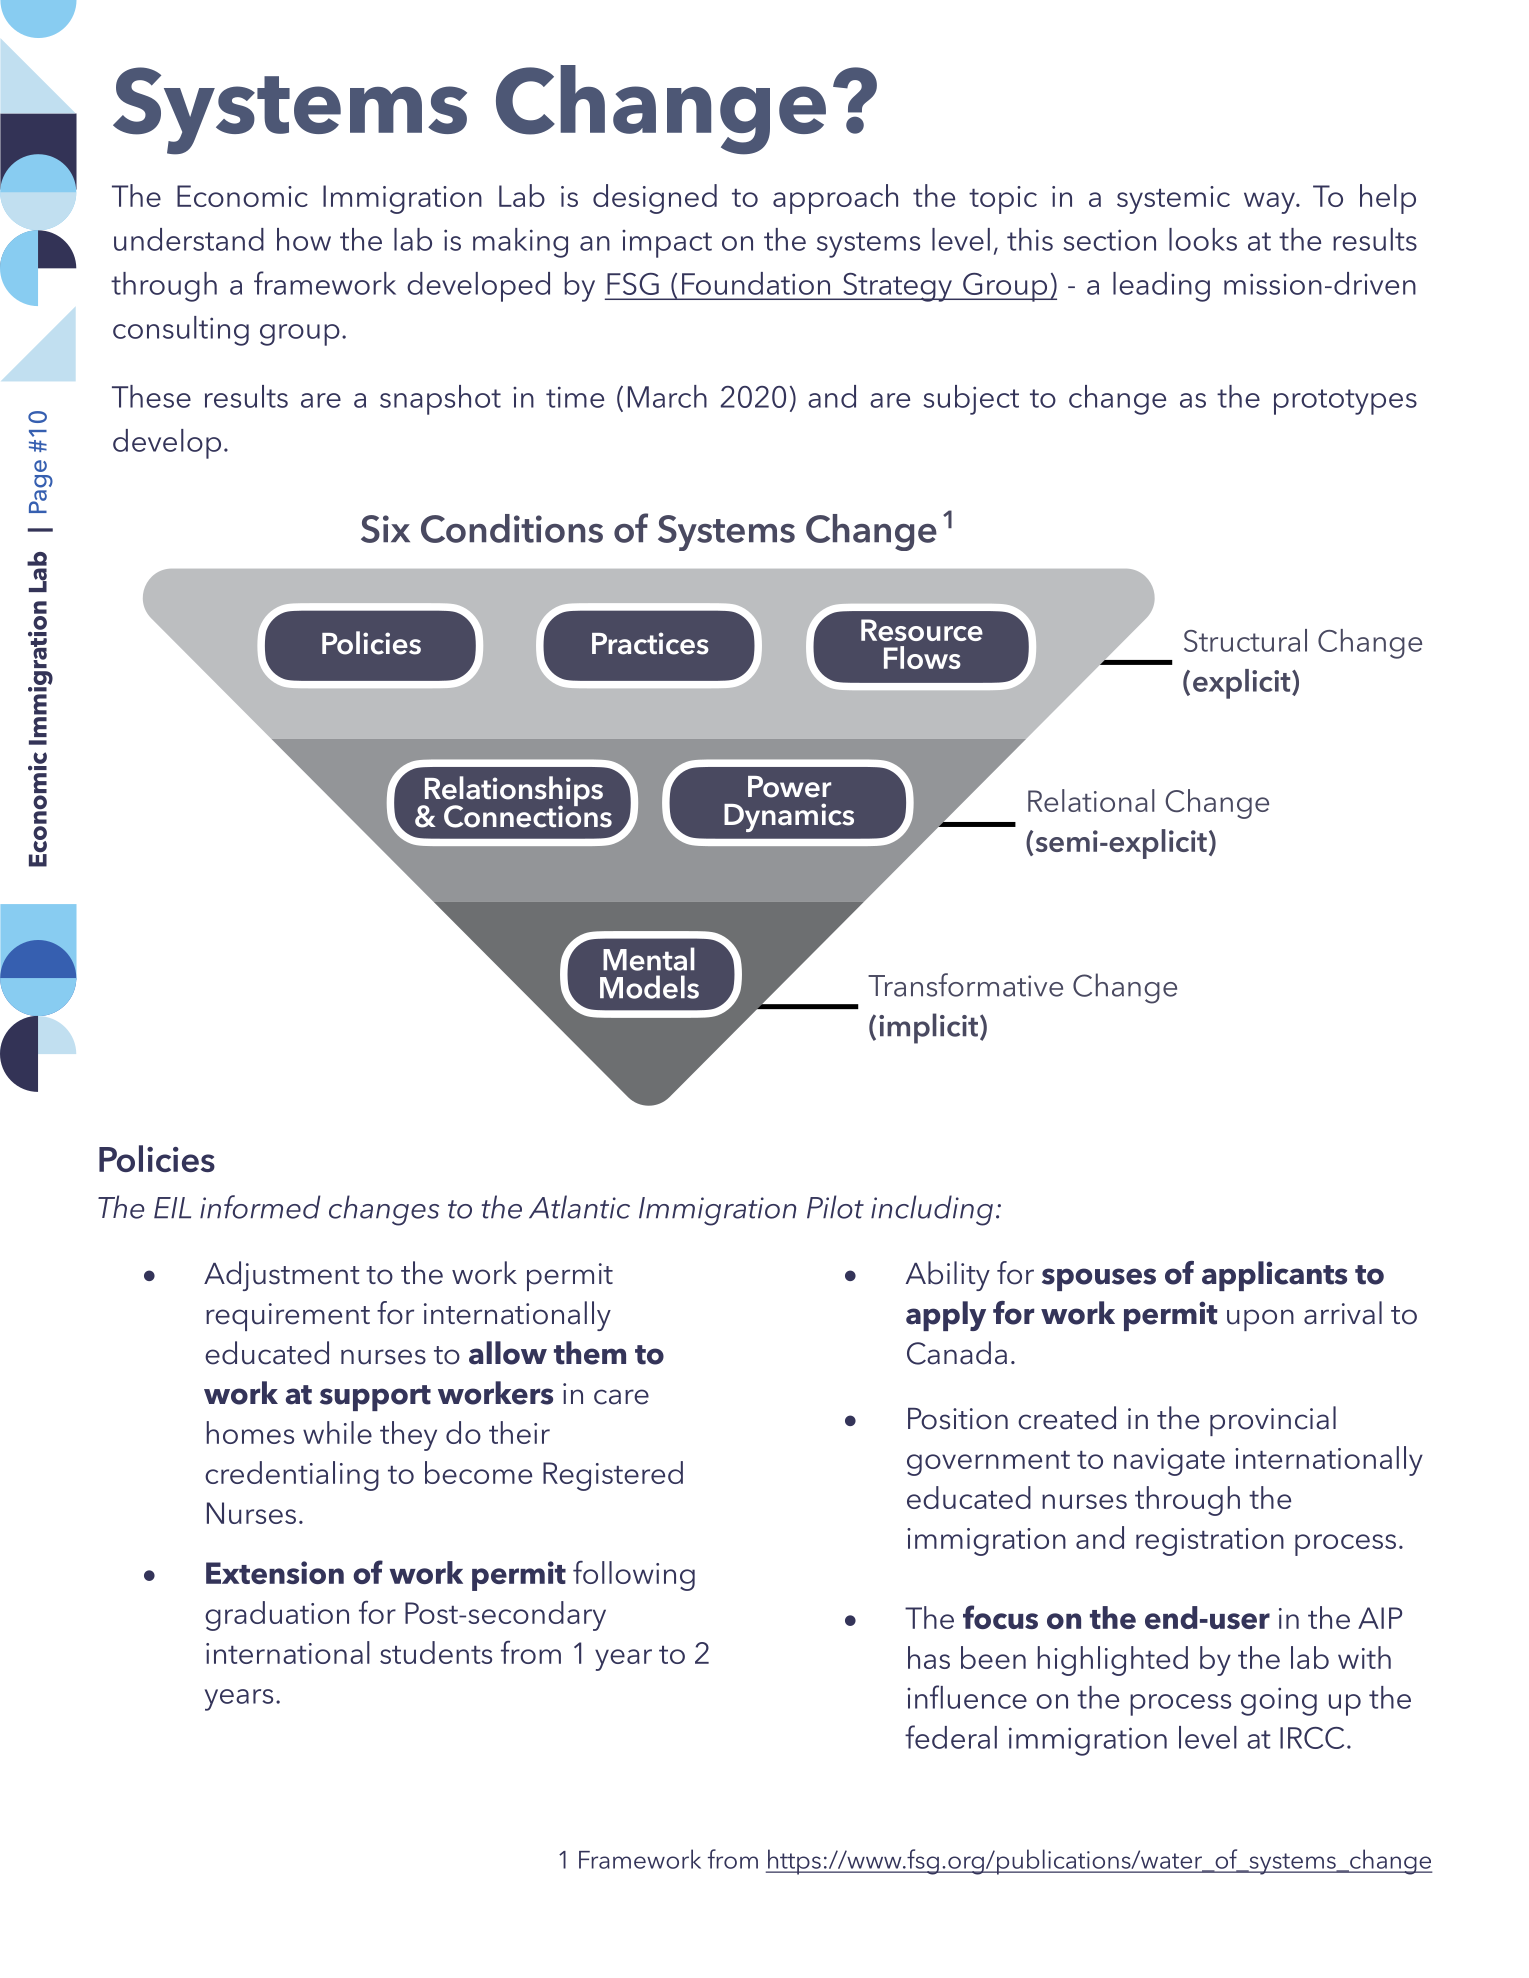 The width and height of the document is (1529, 1978). What do you see at coordinates (304, 239) in the document?
I see `how` at bounding box center [304, 239].
